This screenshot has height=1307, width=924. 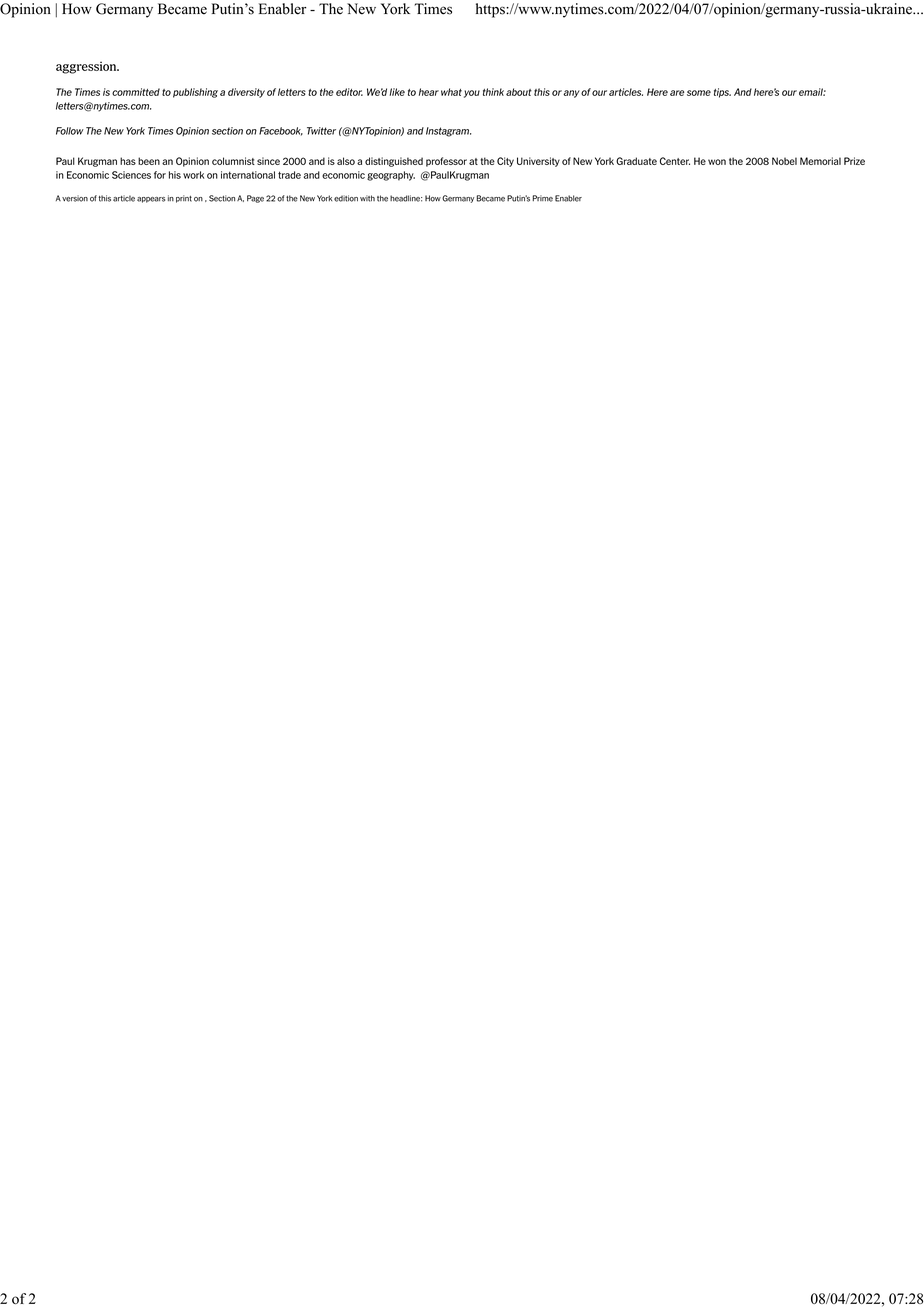 I want to click on aggression, so click(x=87, y=67).
